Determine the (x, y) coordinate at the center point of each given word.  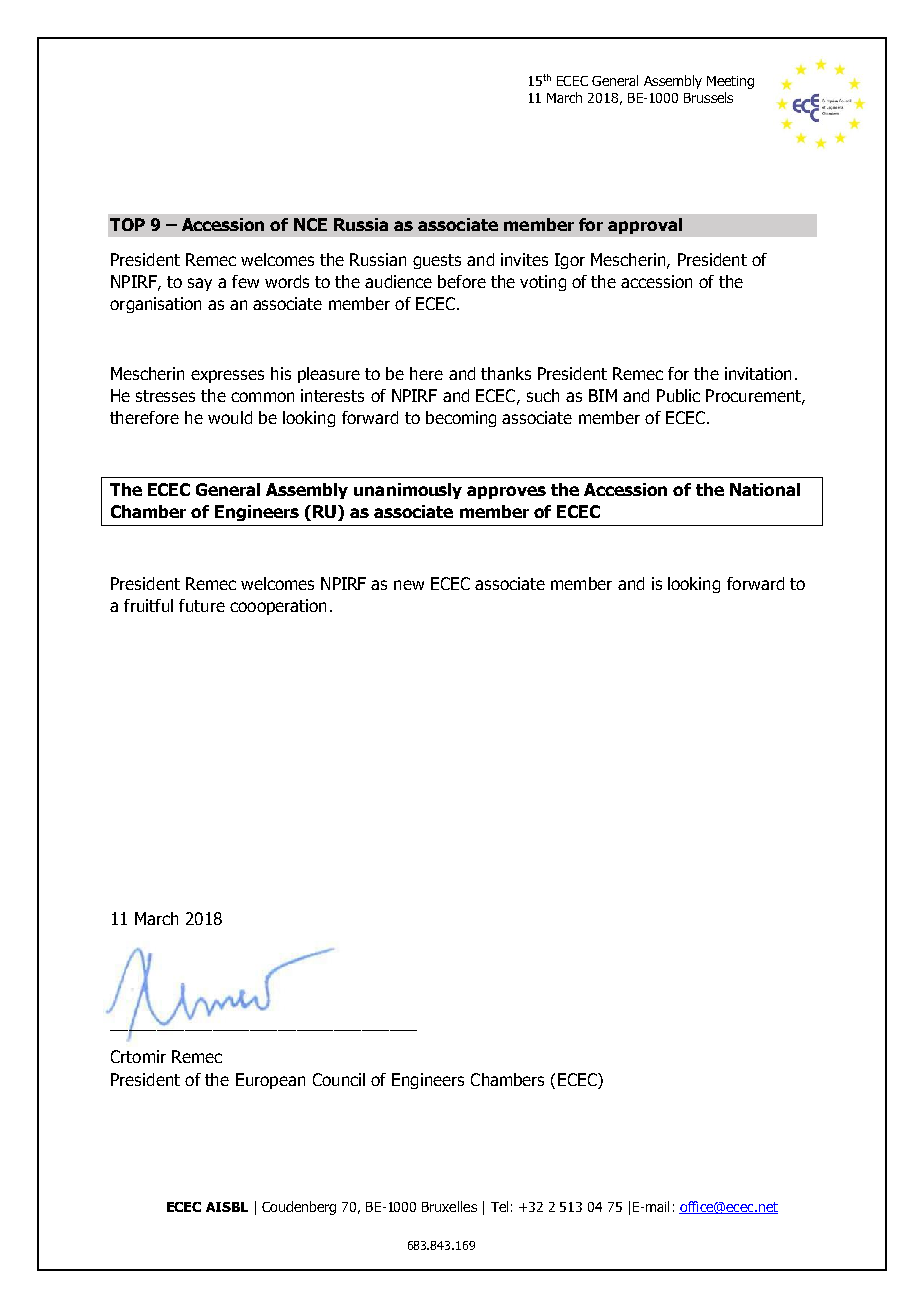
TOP (127, 224)
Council (339, 1079)
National (765, 489)
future (202, 605)
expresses (227, 376)
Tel (499, 1206)
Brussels (708, 97)
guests (437, 261)
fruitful (148, 605)
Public (678, 395)
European (270, 1081)
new (409, 585)
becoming (461, 419)
